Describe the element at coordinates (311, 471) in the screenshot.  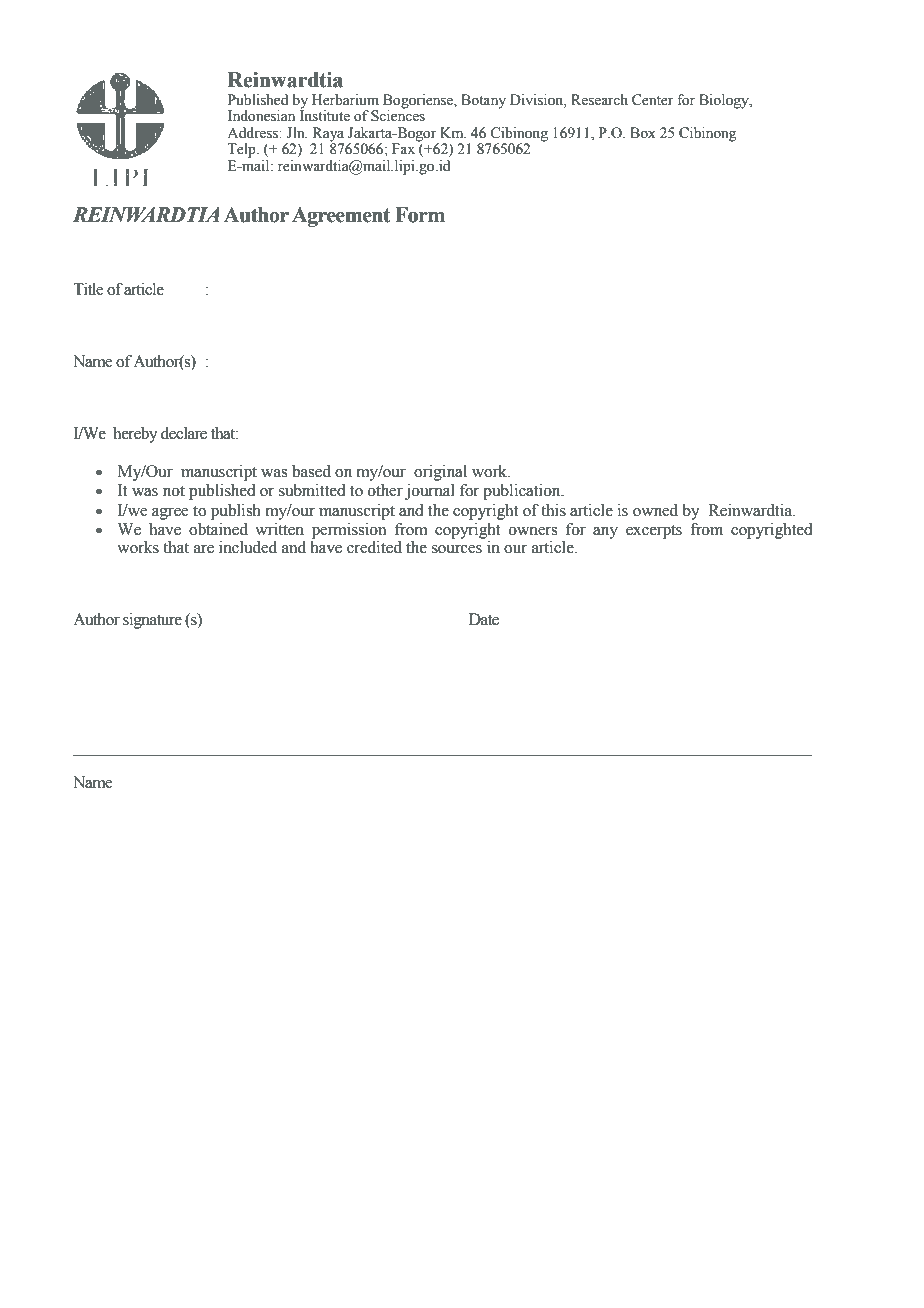
I see `based` at that location.
